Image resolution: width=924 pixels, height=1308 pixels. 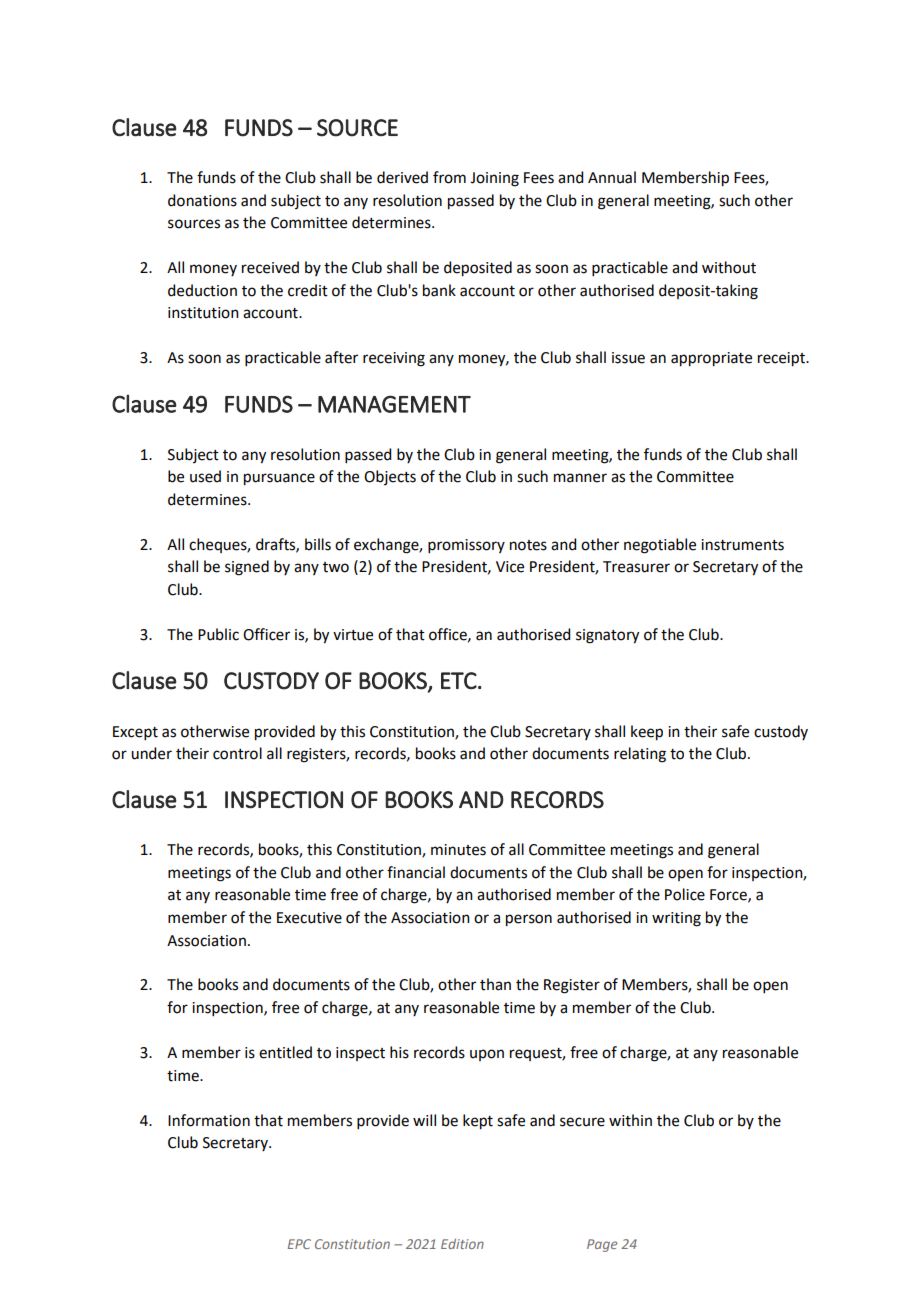 I want to click on without, so click(x=729, y=267).
